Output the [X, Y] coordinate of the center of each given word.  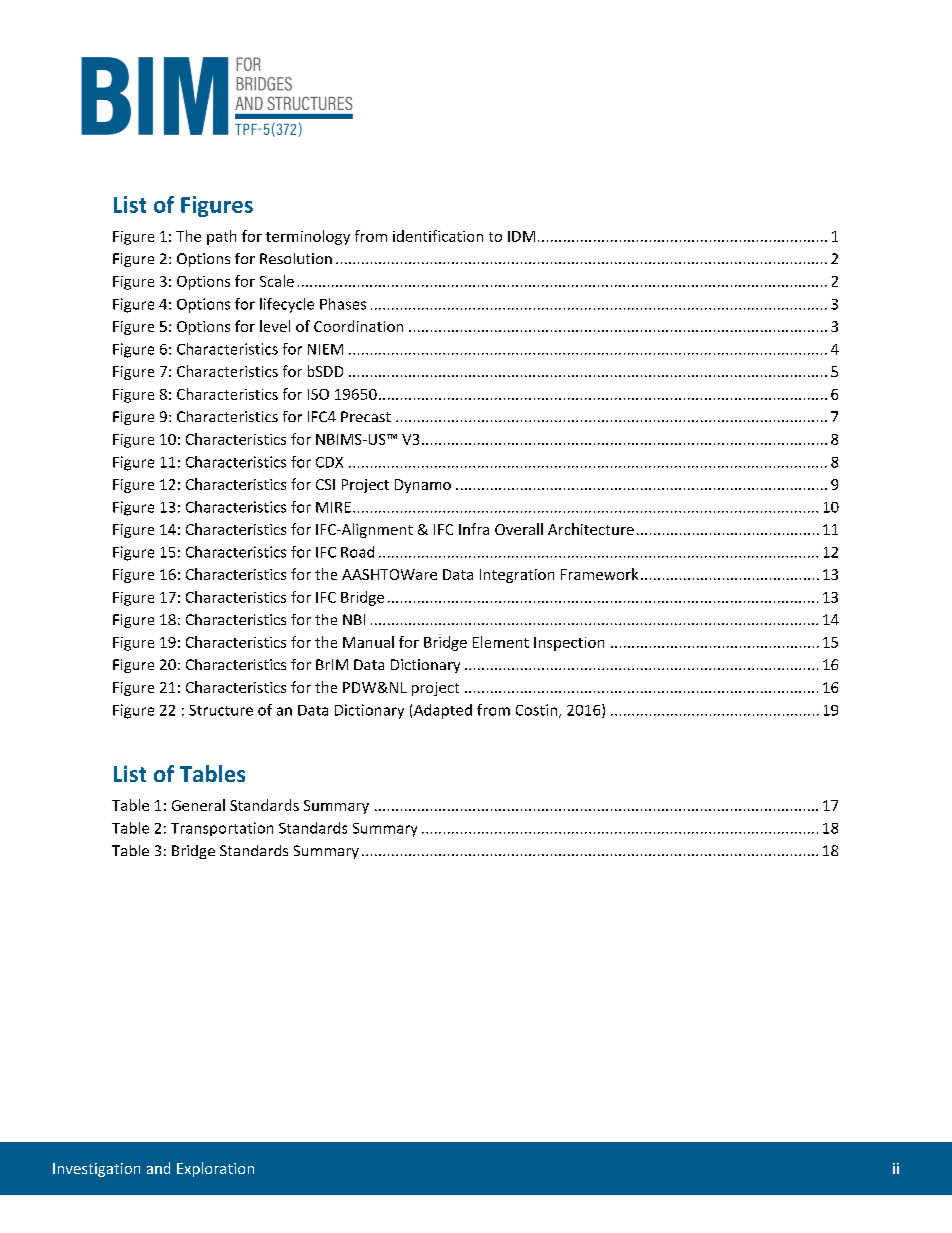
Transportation [222, 829]
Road [357, 552]
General [198, 805]
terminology [308, 237]
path [221, 237]
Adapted [443, 711]
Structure [221, 710]
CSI [325, 484]
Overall [519, 529]
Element [501, 642]
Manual [368, 642]
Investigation [96, 1170]
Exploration [215, 1169]
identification [438, 236]
